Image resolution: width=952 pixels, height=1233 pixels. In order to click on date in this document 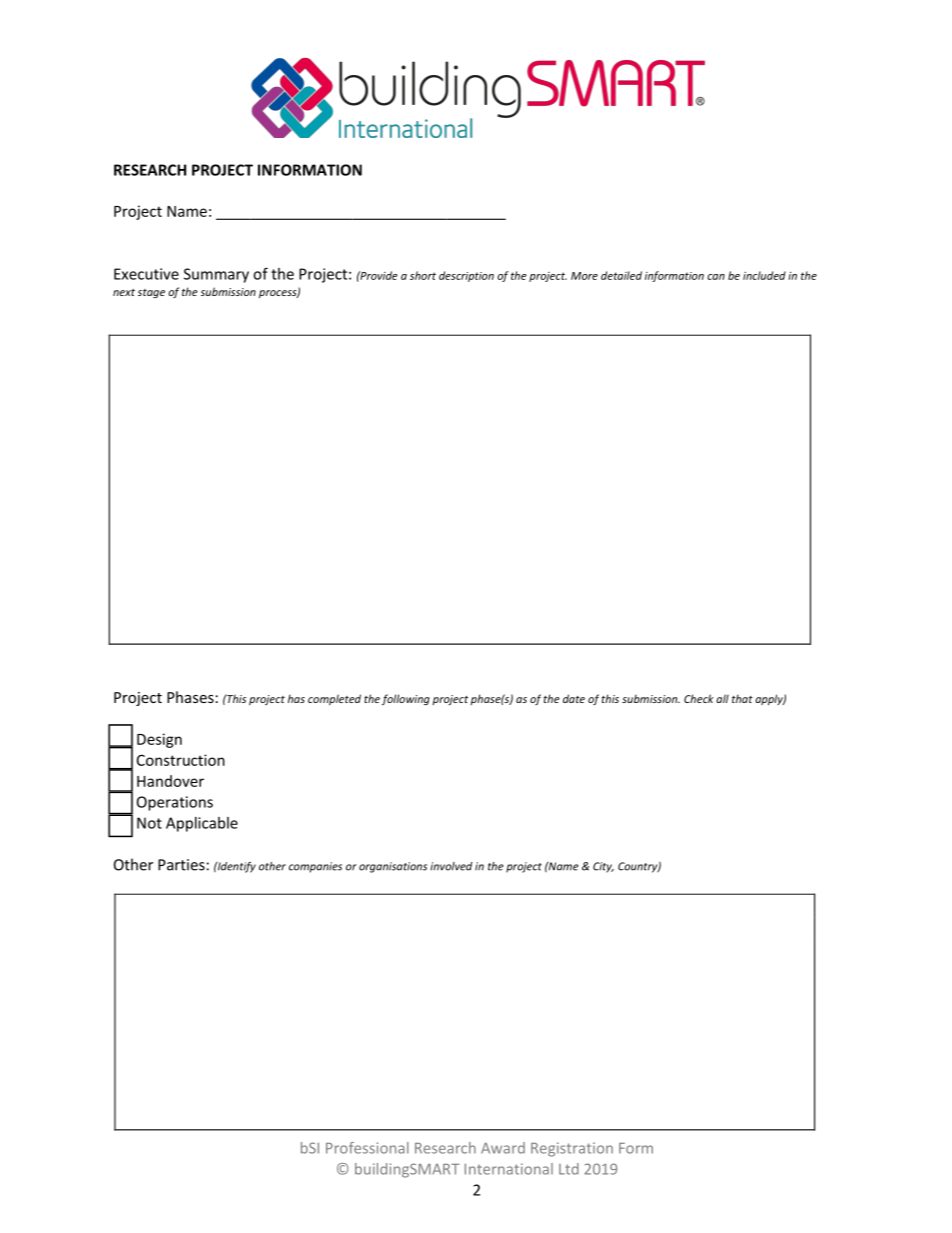, I will do `click(574, 698)`.
